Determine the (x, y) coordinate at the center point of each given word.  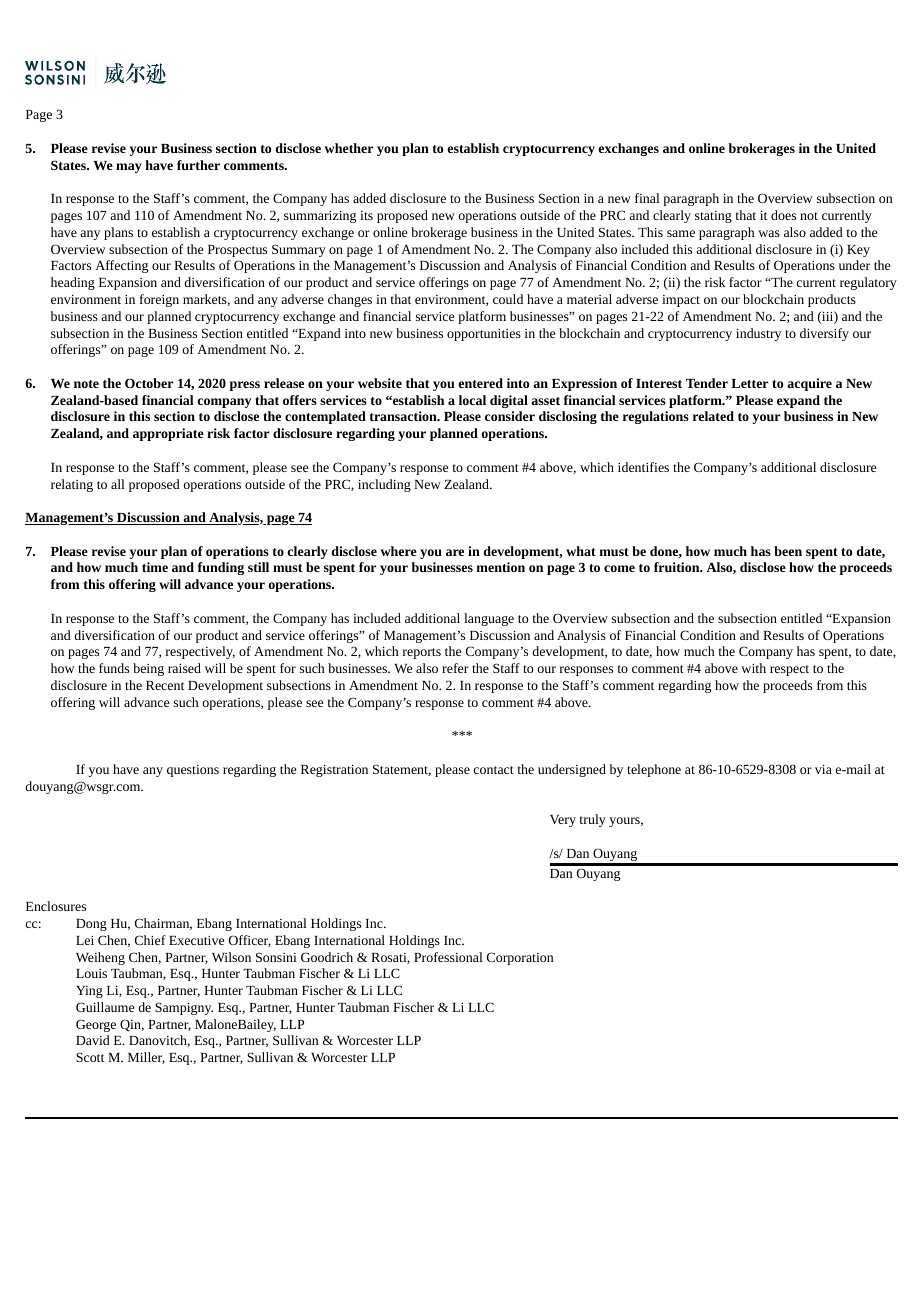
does (783, 215)
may (129, 168)
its (366, 215)
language (489, 619)
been (788, 551)
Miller (146, 1058)
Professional (448, 957)
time (155, 567)
